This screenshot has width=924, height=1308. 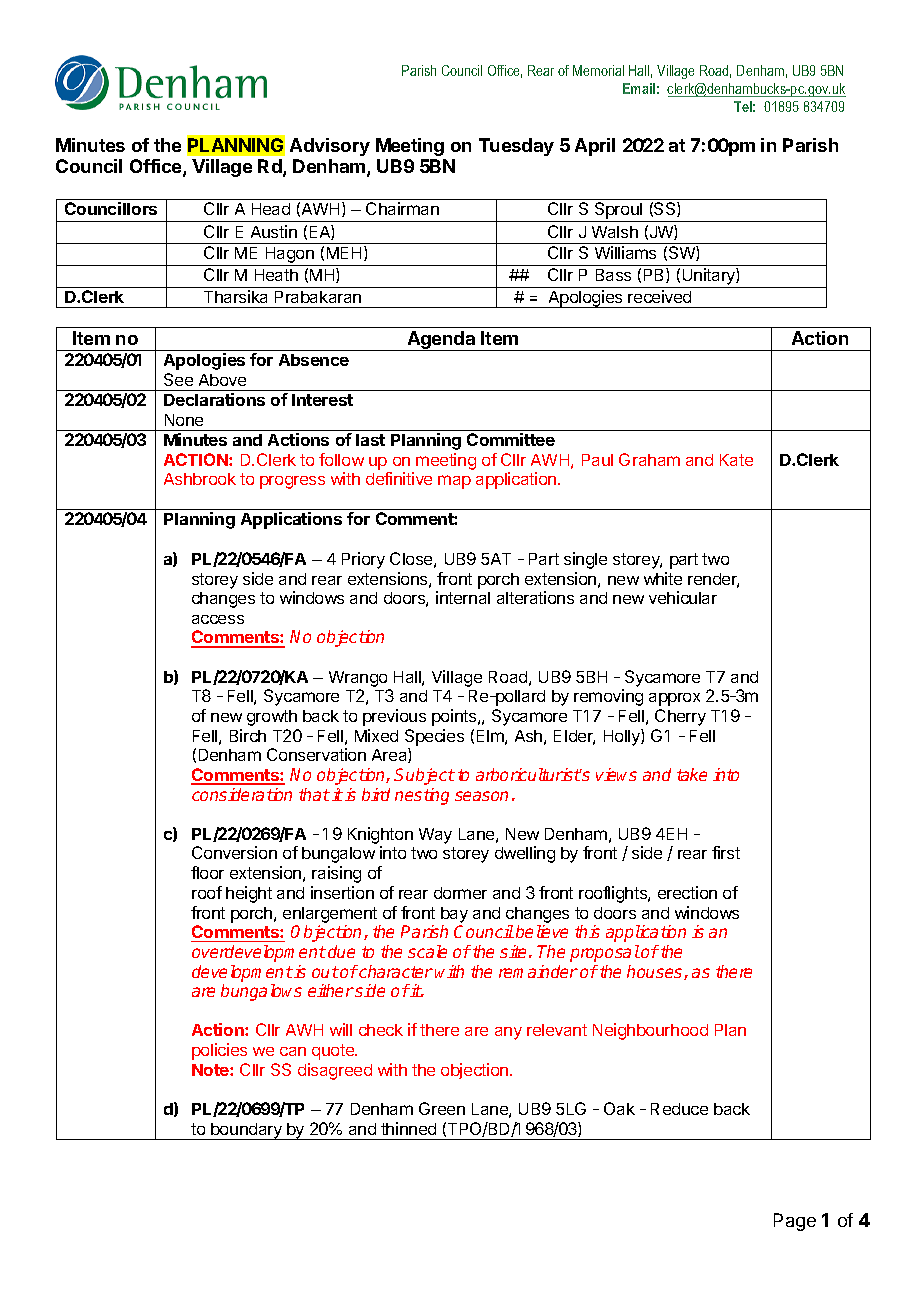 I want to click on boundary, so click(x=246, y=1131).
